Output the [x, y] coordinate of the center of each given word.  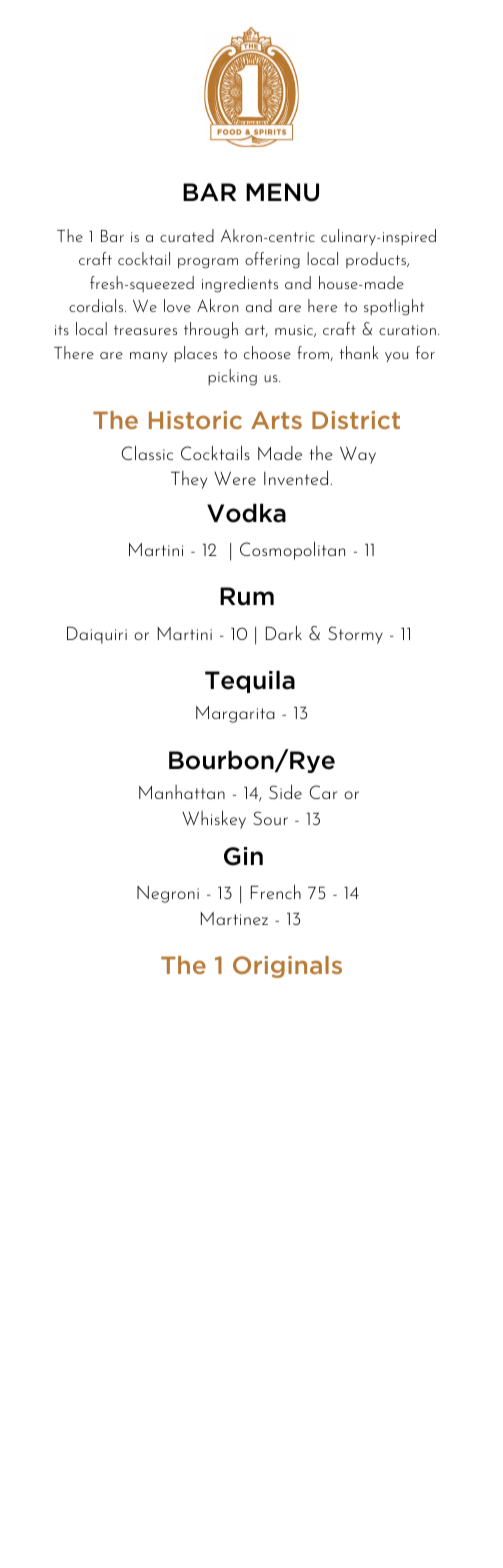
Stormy [355, 635]
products [377, 260]
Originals [287, 967]
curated [187, 235]
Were [235, 478]
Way [358, 455]
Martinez [234, 918]
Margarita [235, 714]
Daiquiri [97, 635]
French [276, 892]
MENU [282, 192]
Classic [147, 453]
